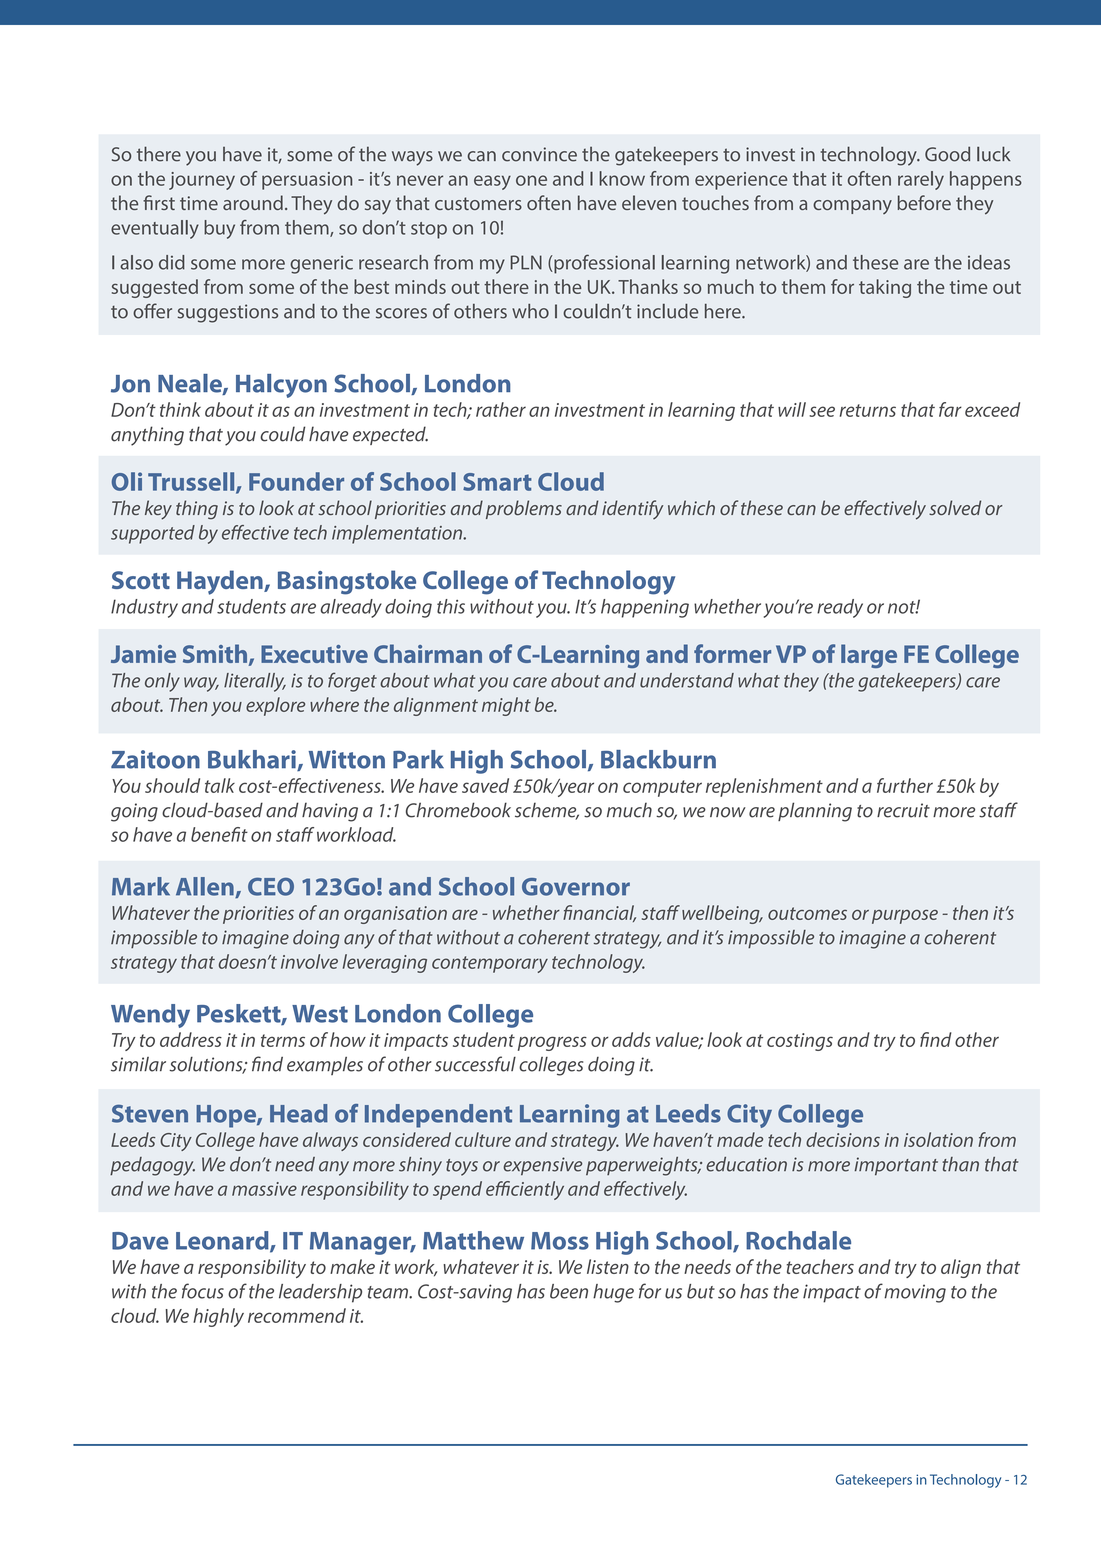 Image resolution: width=1101 pixels, height=1558 pixels. I want to click on focus, so click(203, 1291).
